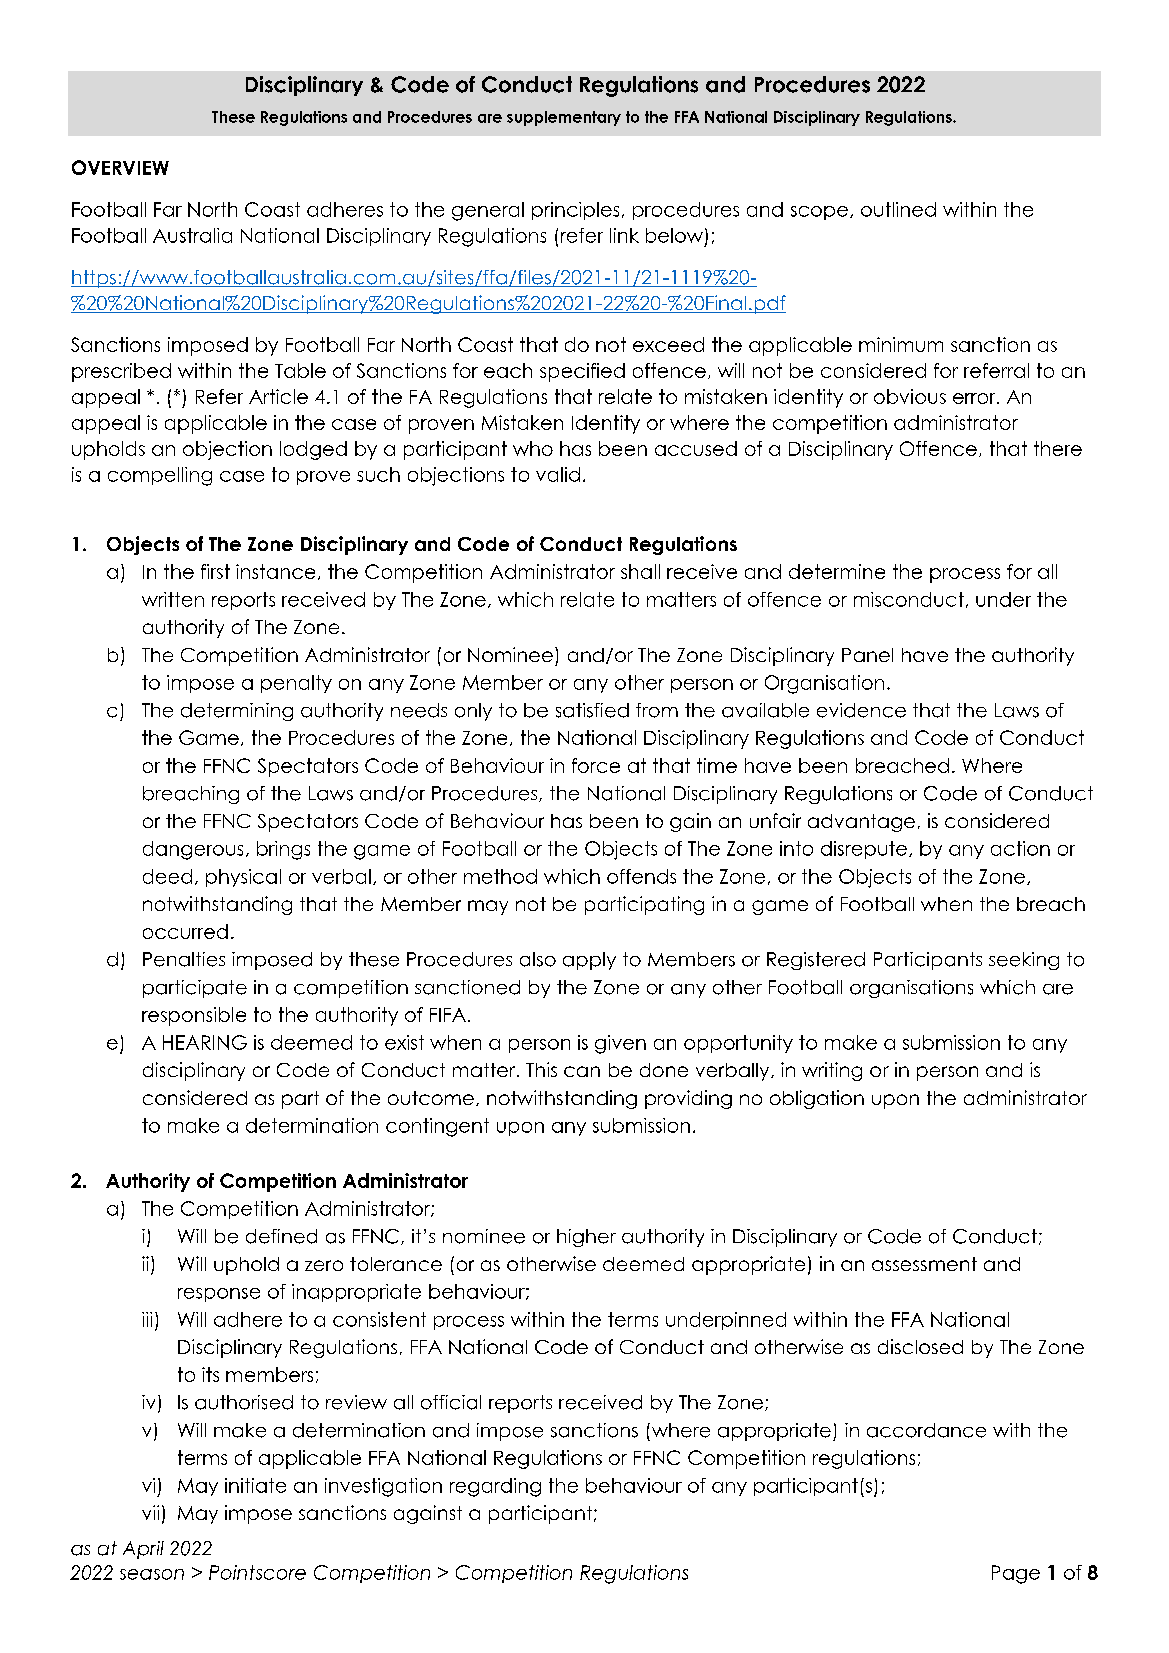 This screenshot has height=1653, width=1169. What do you see at coordinates (495, 1487) in the screenshot?
I see `regarding` at bounding box center [495, 1487].
